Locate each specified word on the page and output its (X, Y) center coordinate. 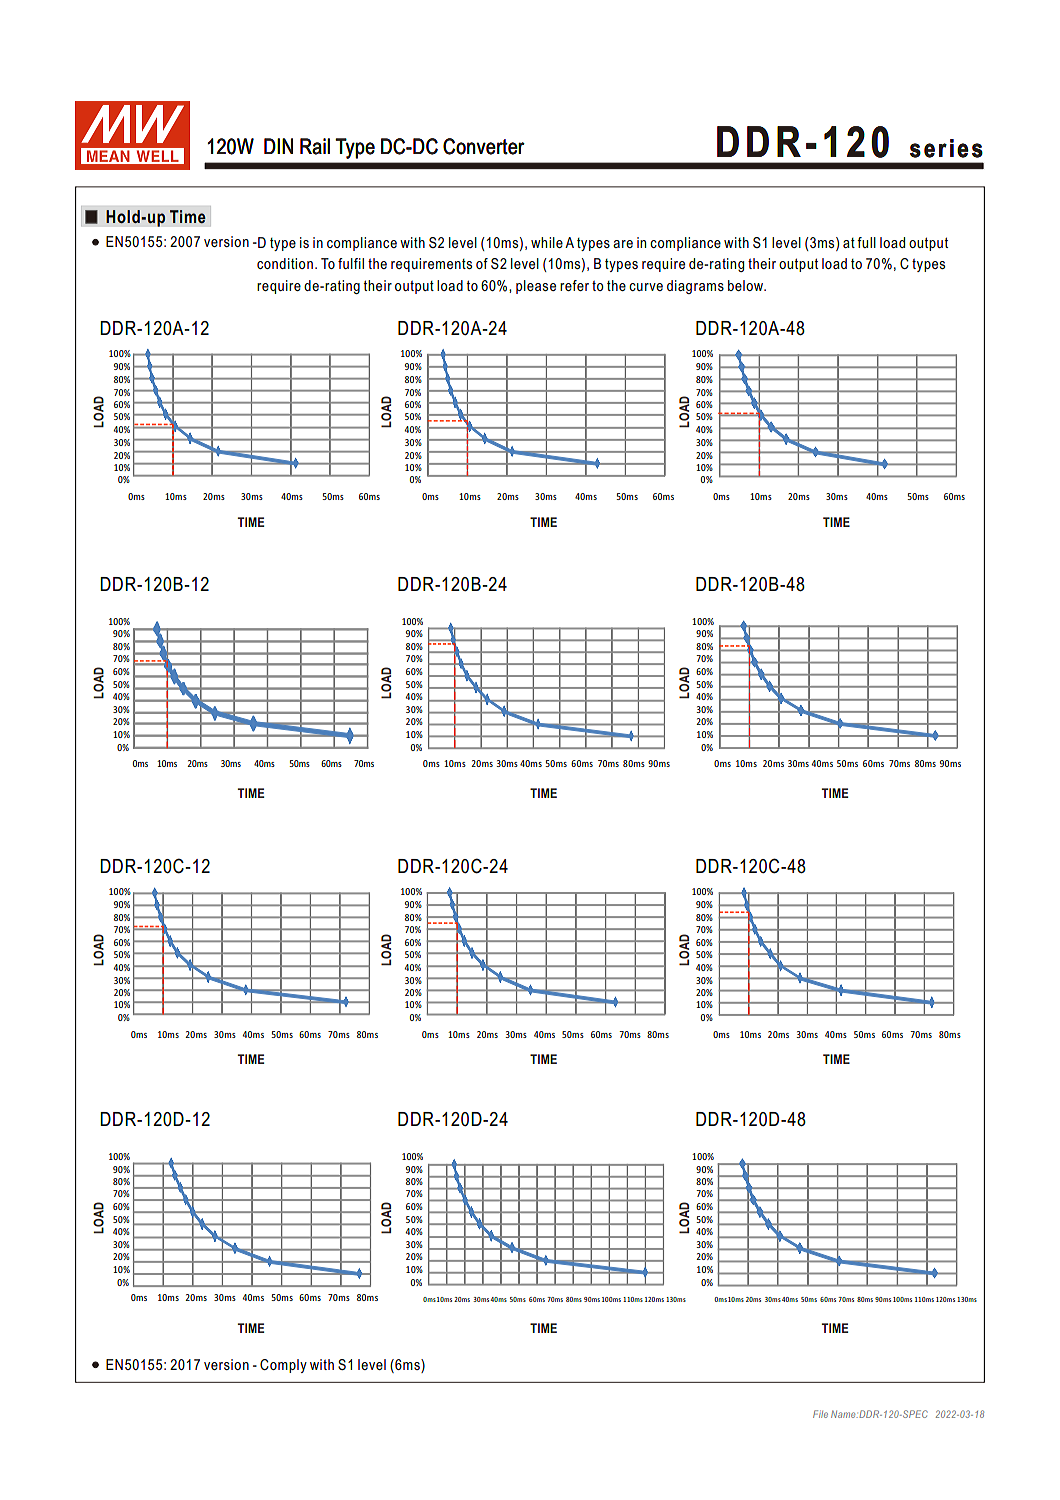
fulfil (351, 263)
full (866, 242)
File (820, 1414)
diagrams (695, 287)
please (536, 287)
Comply (283, 1366)
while (547, 242)
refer (574, 285)
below (747, 285)
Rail (315, 146)
